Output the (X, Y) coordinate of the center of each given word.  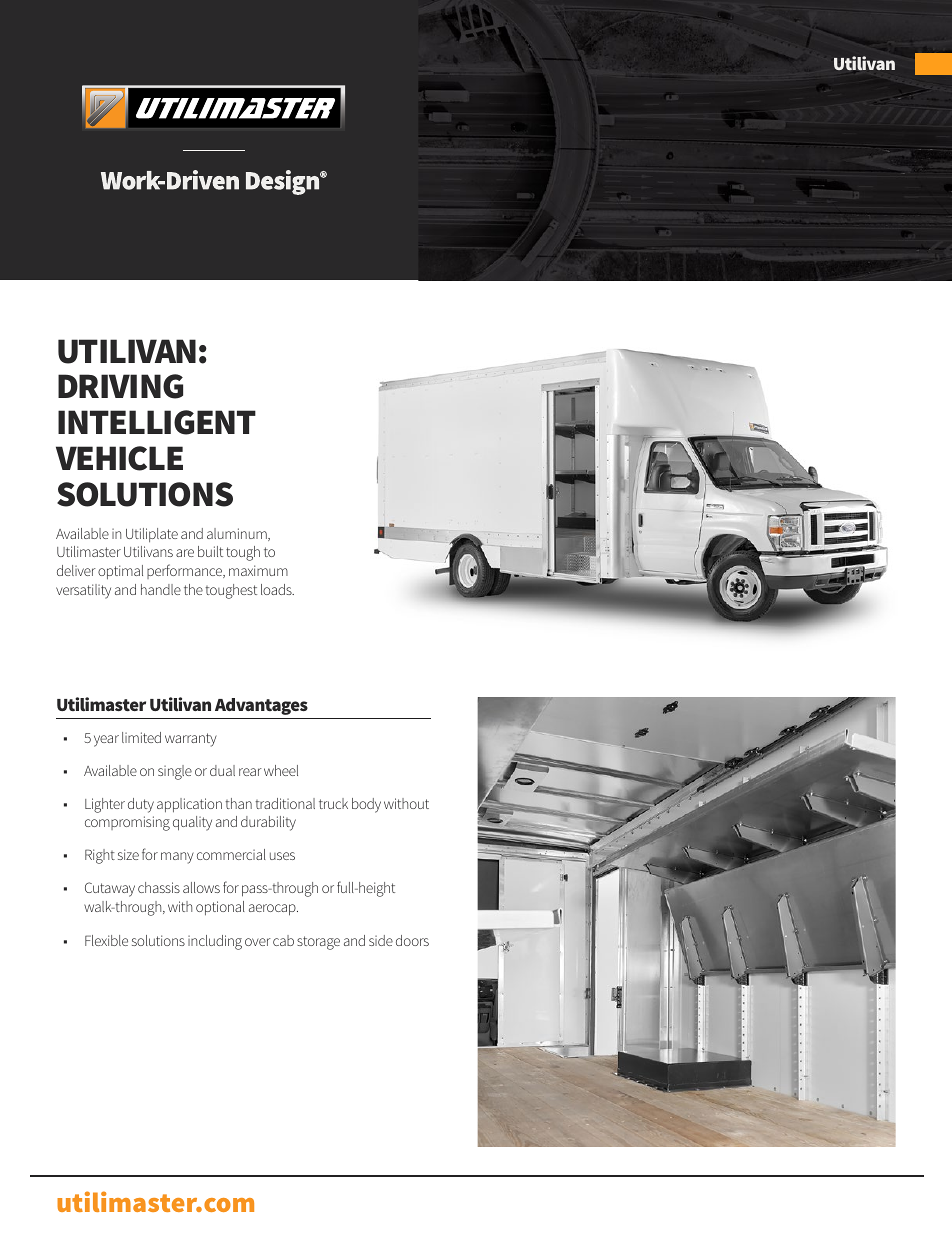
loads (277, 589)
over (258, 942)
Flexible (106, 940)
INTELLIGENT (157, 422)
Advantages (261, 706)
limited (141, 737)
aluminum (238, 534)
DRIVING (120, 386)
